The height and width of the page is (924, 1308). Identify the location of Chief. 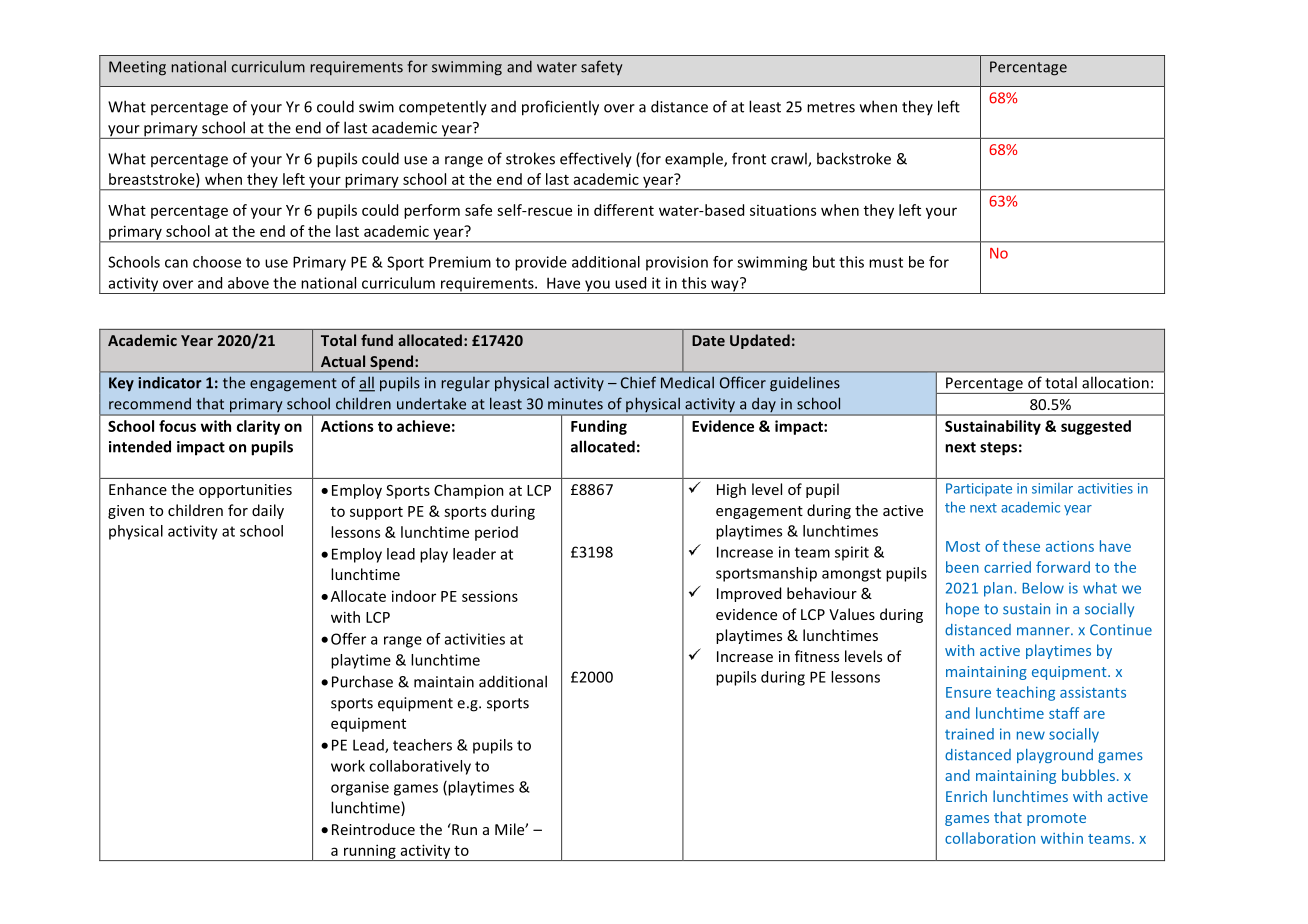
(638, 382).
